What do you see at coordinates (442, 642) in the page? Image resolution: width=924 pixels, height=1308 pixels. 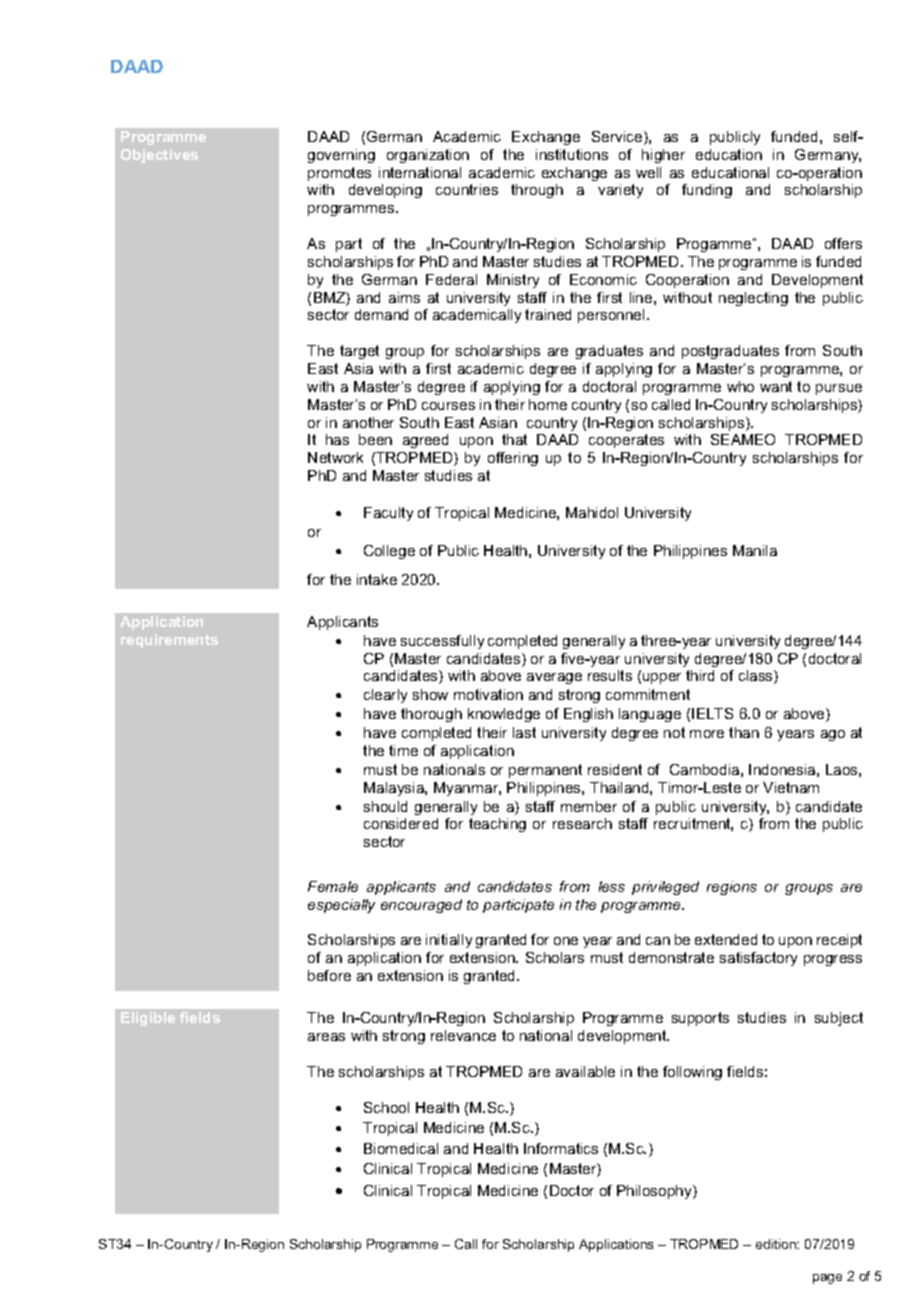 I see `successfully` at bounding box center [442, 642].
